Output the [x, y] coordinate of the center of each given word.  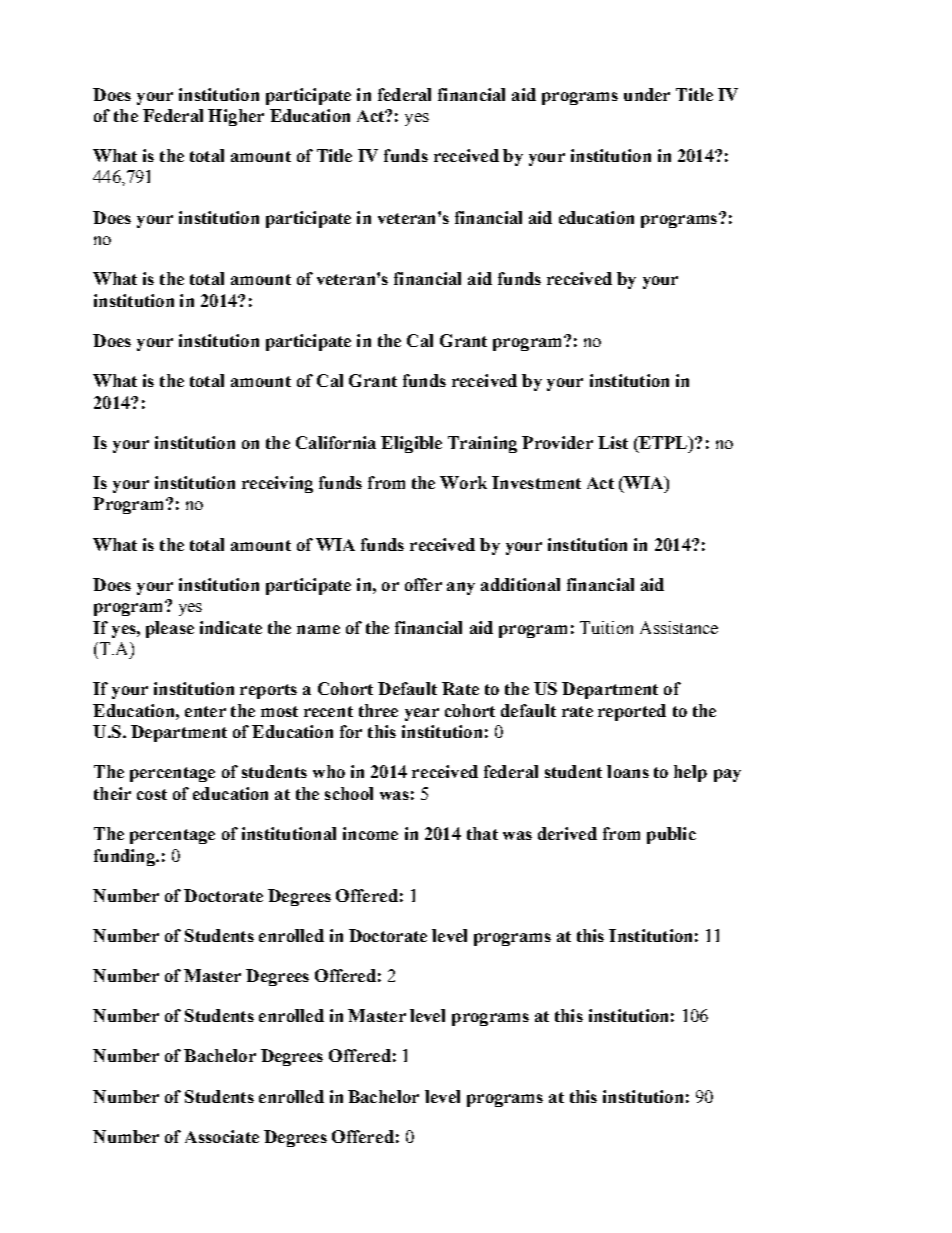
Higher [236, 117]
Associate [222, 1136]
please [170, 629]
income [370, 833]
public [671, 835]
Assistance [679, 627]
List [613, 442]
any [461, 588]
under [647, 94]
